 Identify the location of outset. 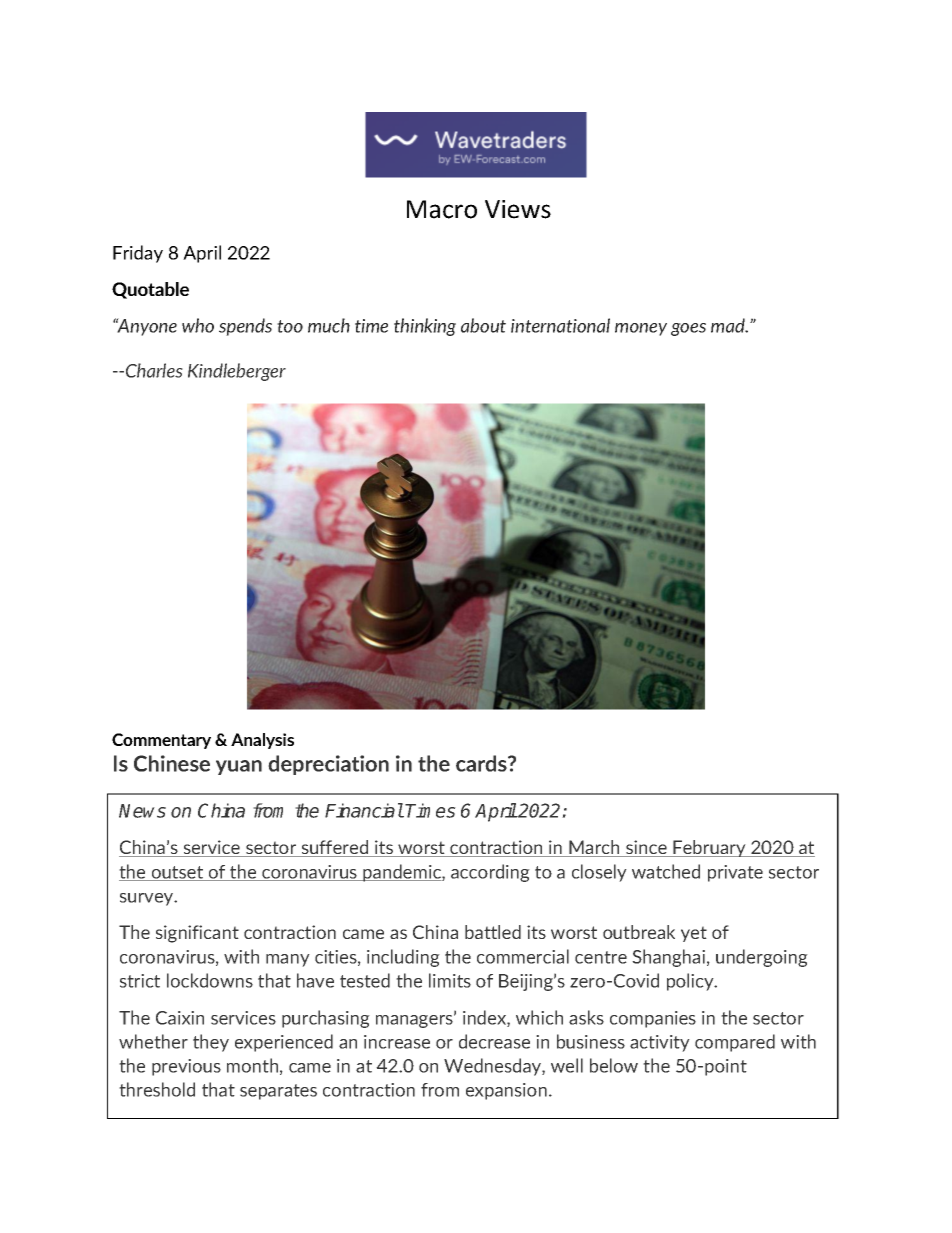
(177, 873).
